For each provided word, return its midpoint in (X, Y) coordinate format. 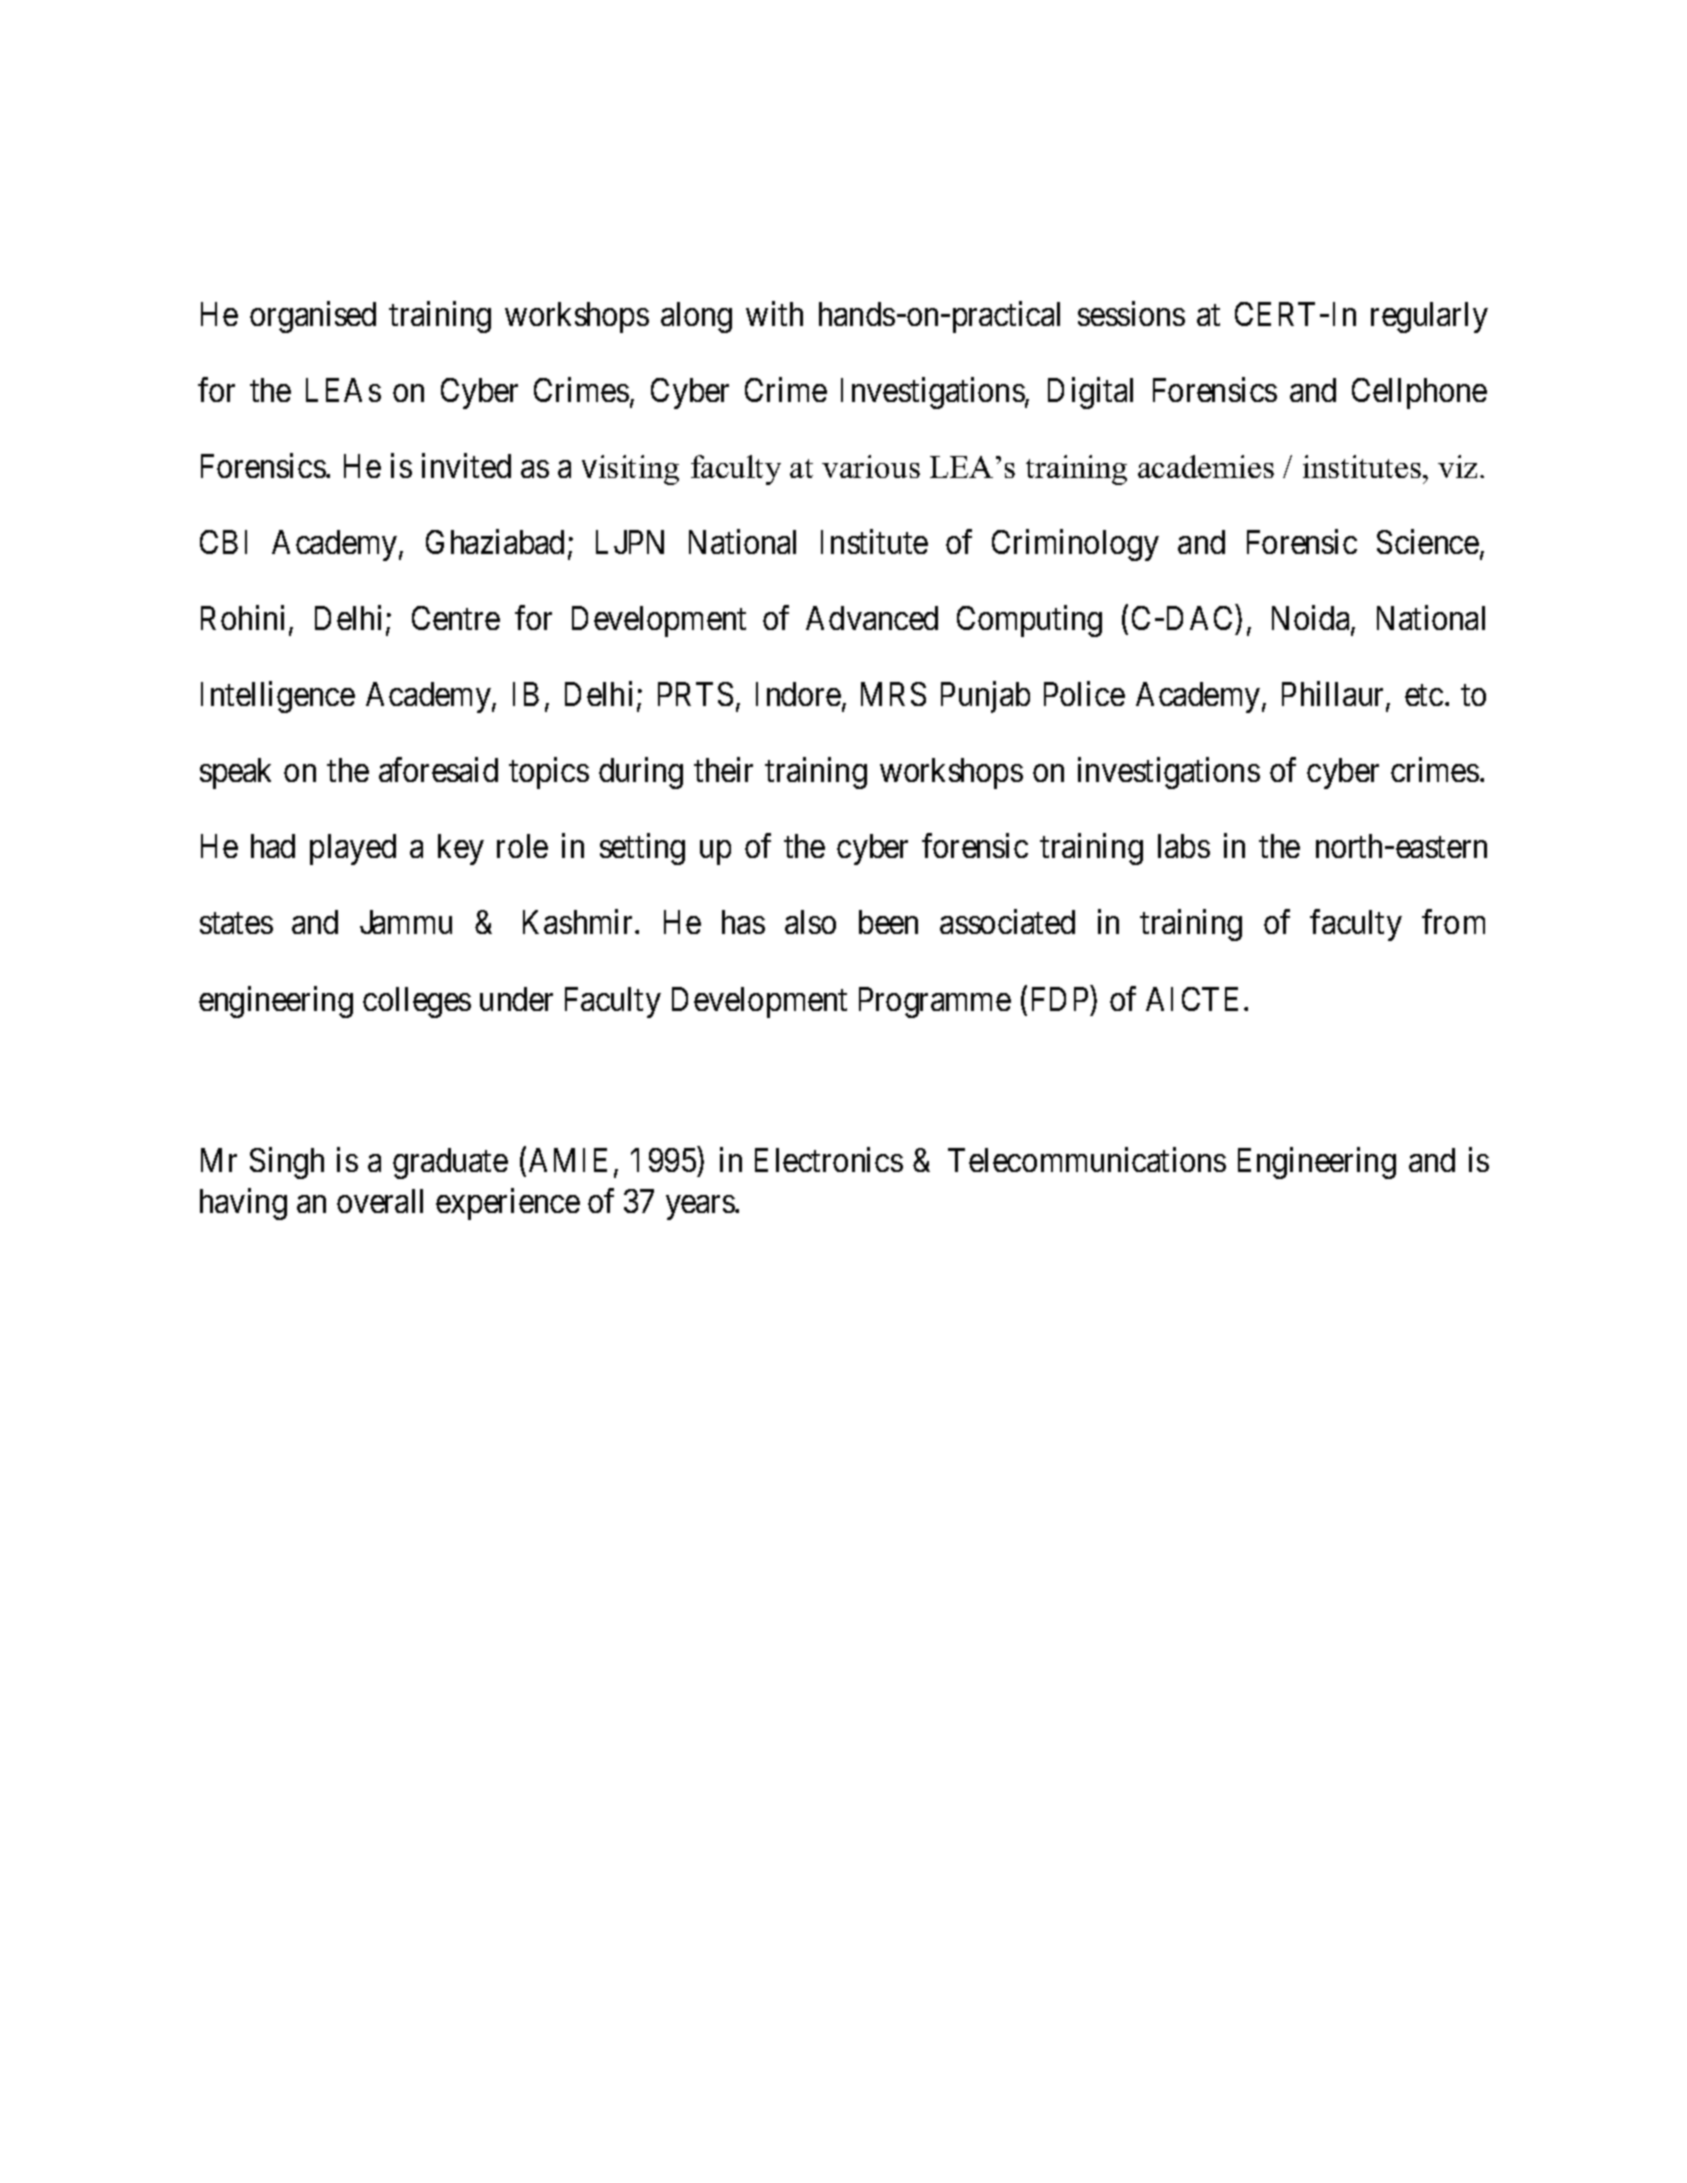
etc (1424, 695)
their (723, 770)
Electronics (829, 1159)
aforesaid (438, 770)
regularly (1429, 317)
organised (313, 317)
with (774, 313)
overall (380, 1201)
